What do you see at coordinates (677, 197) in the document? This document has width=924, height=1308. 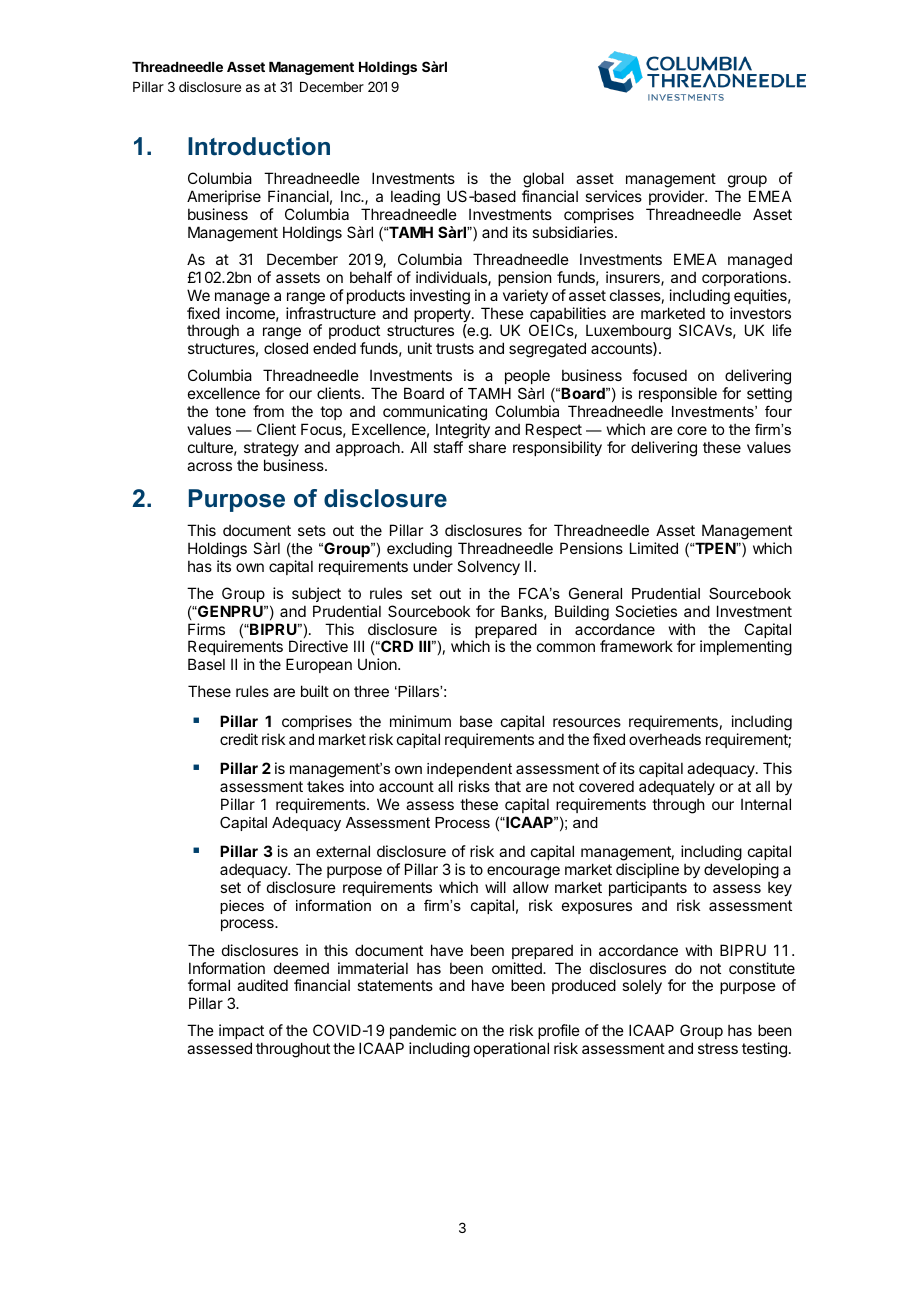 I see `provider` at bounding box center [677, 197].
